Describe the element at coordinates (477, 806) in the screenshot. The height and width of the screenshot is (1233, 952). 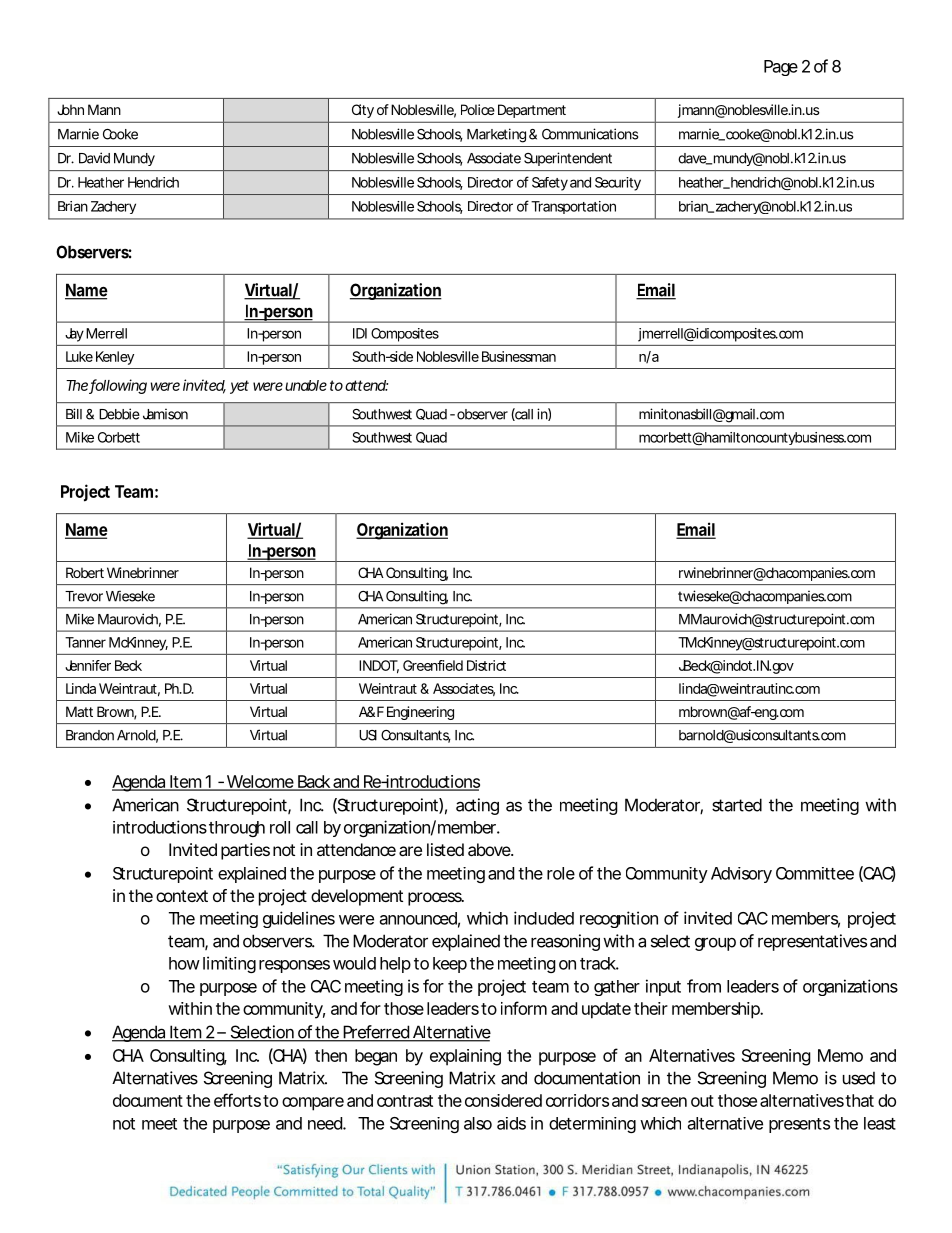
I see `acting` at that location.
